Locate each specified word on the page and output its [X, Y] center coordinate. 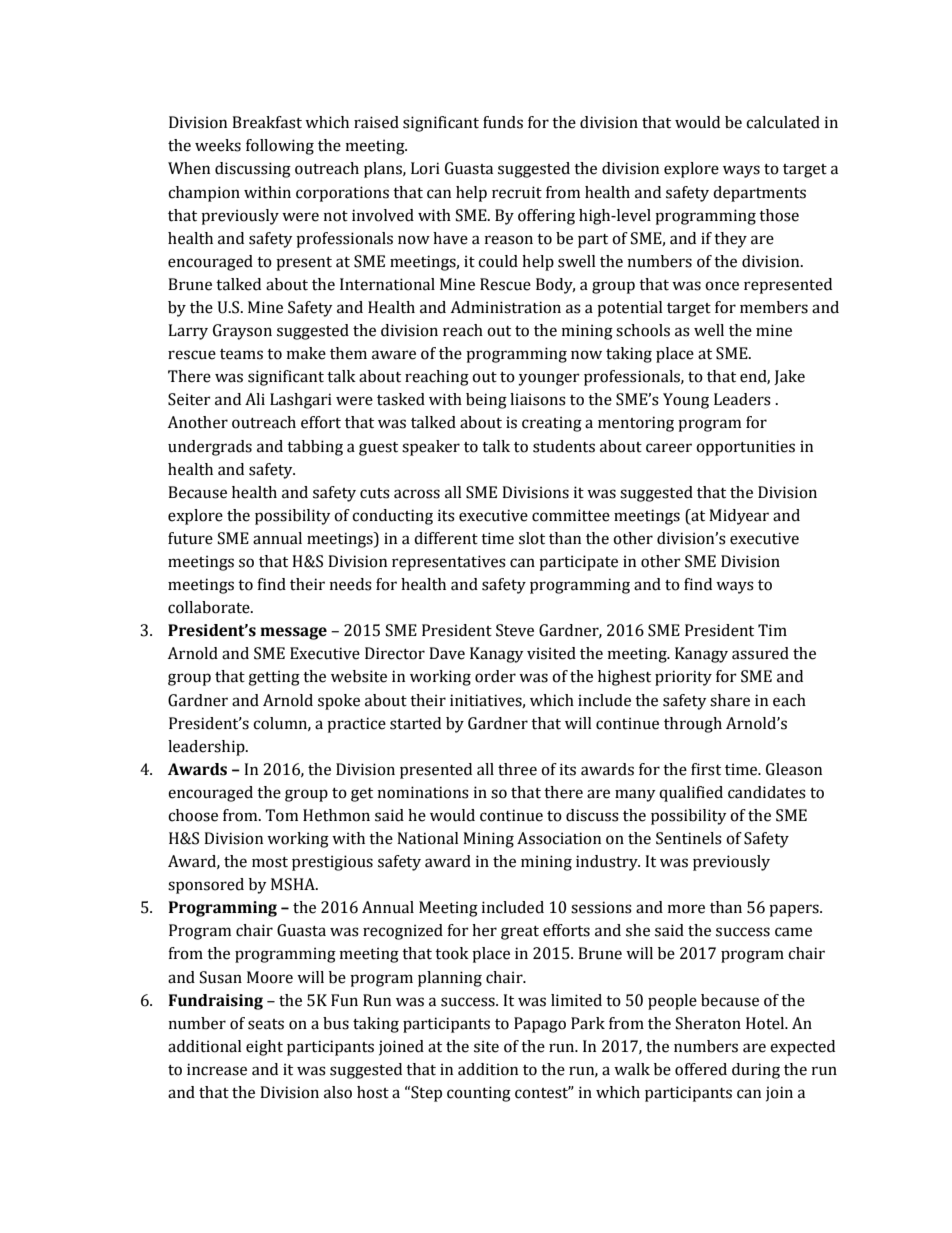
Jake [789, 377]
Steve [515, 630]
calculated [783, 122]
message [293, 633]
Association [559, 838]
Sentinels [689, 838]
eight [264, 1048]
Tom [281, 815]
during [756, 1071]
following [280, 147]
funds [503, 122]
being [486, 401]
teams [241, 354]
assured [760, 653]
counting [479, 1094]
